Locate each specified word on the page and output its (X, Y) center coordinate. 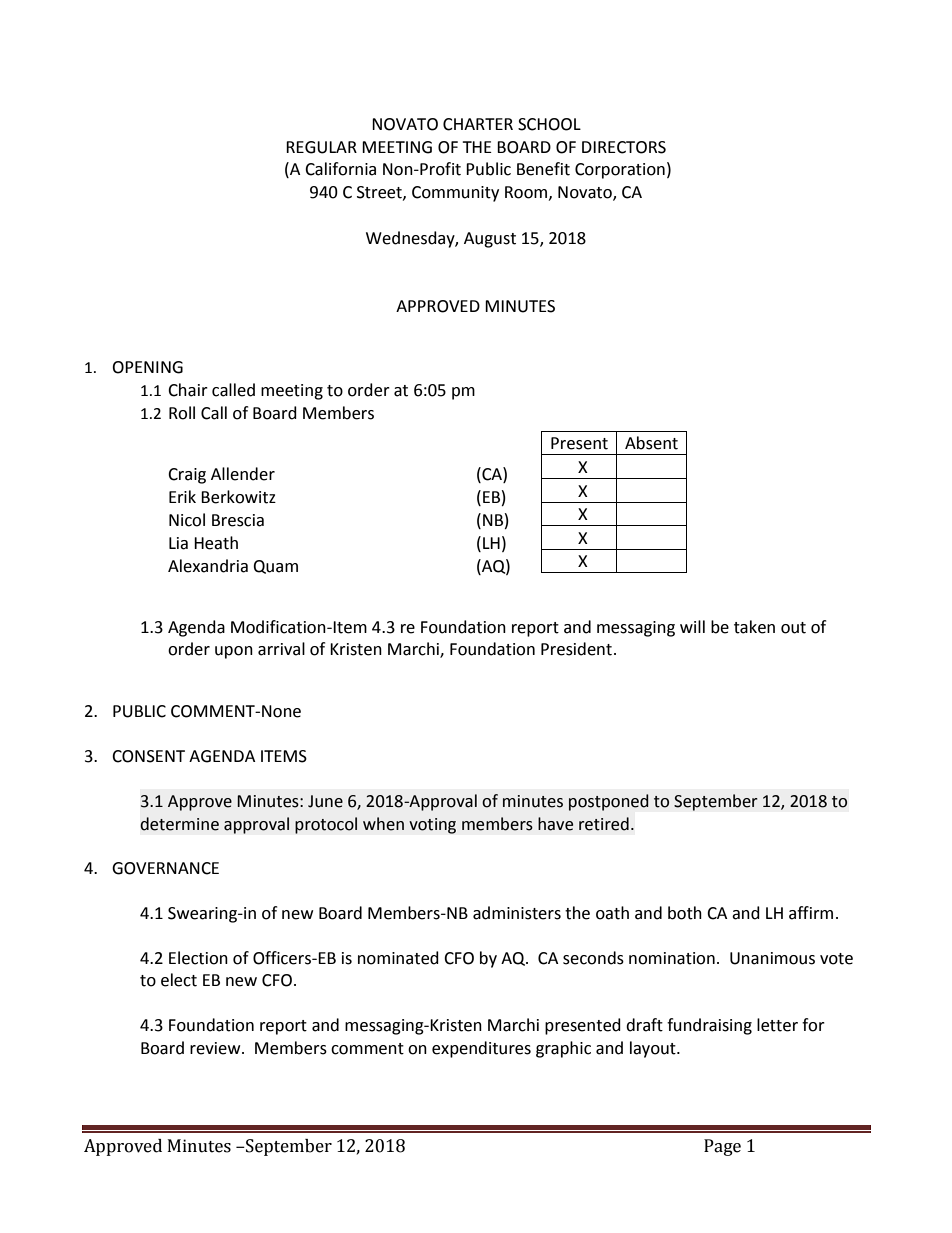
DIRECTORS (624, 147)
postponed (609, 802)
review (216, 1048)
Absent (651, 443)
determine (179, 824)
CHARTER (478, 124)
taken (754, 627)
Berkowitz (238, 497)
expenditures (481, 1049)
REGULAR (321, 147)
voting (432, 826)
